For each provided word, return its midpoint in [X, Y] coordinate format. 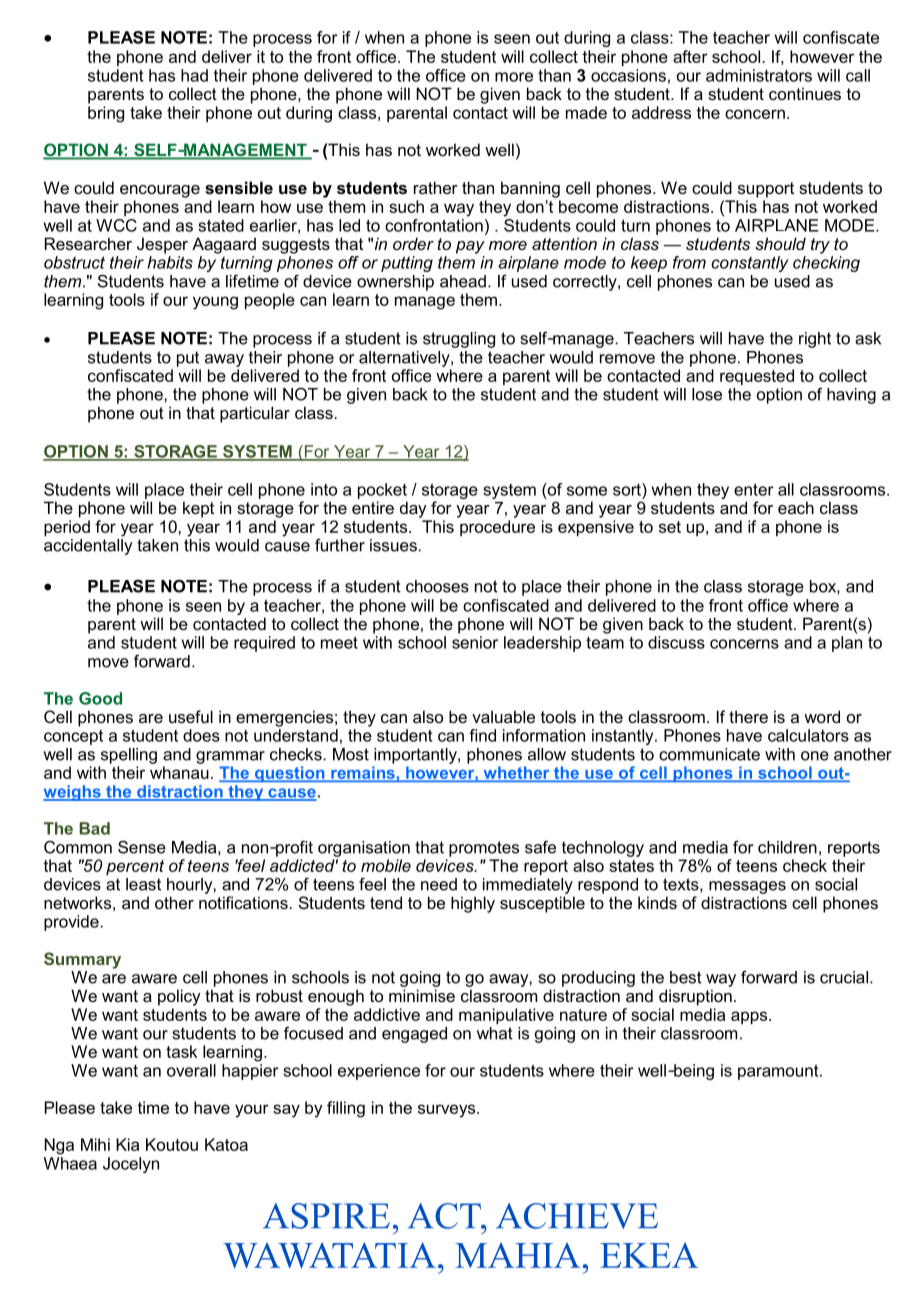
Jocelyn [131, 1165]
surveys [448, 1111]
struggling [459, 340]
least [143, 884]
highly [473, 904]
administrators [759, 75]
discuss [676, 642]
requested [757, 377]
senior [475, 642]
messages [747, 887]
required [264, 644]
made [586, 112]
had [194, 75]
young [215, 303]
